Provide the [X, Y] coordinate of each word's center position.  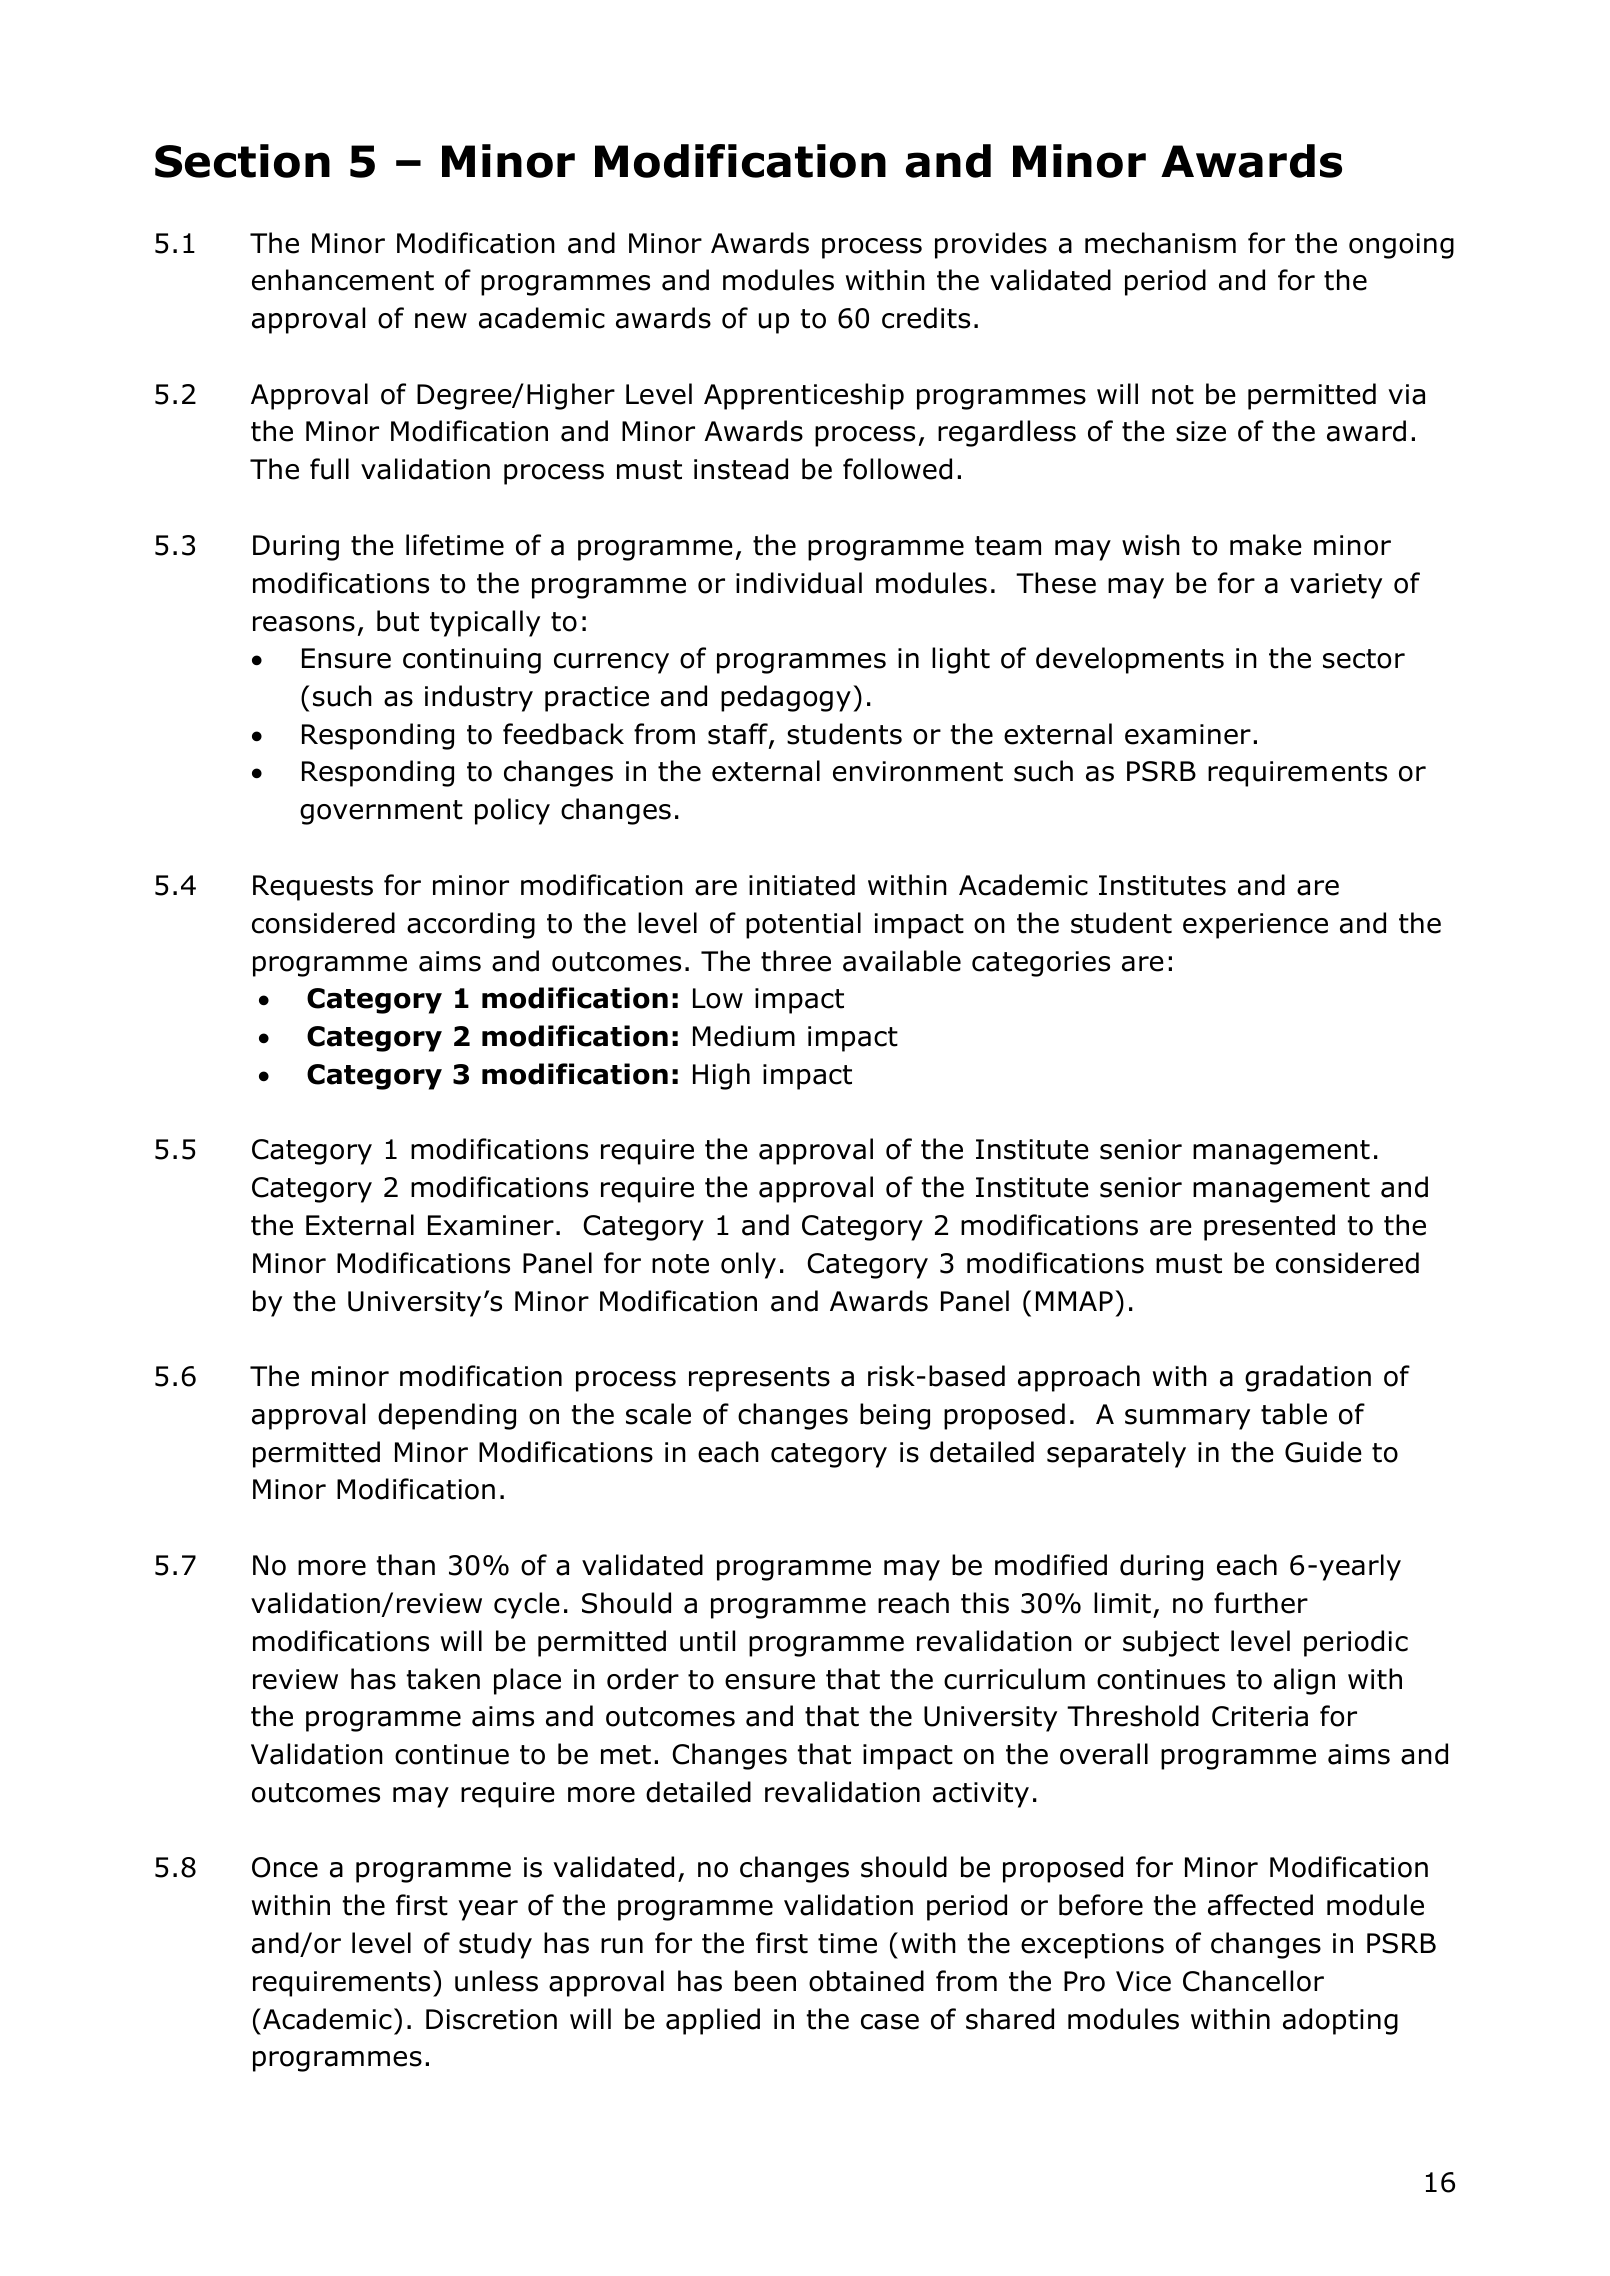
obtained [866, 1981]
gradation [1308, 1378]
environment [918, 771]
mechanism [1160, 243]
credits [926, 318]
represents [759, 1379]
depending [447, 1416]
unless [496, 1981]
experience [1255, 926]
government [381, 812]
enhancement [343, 280]
